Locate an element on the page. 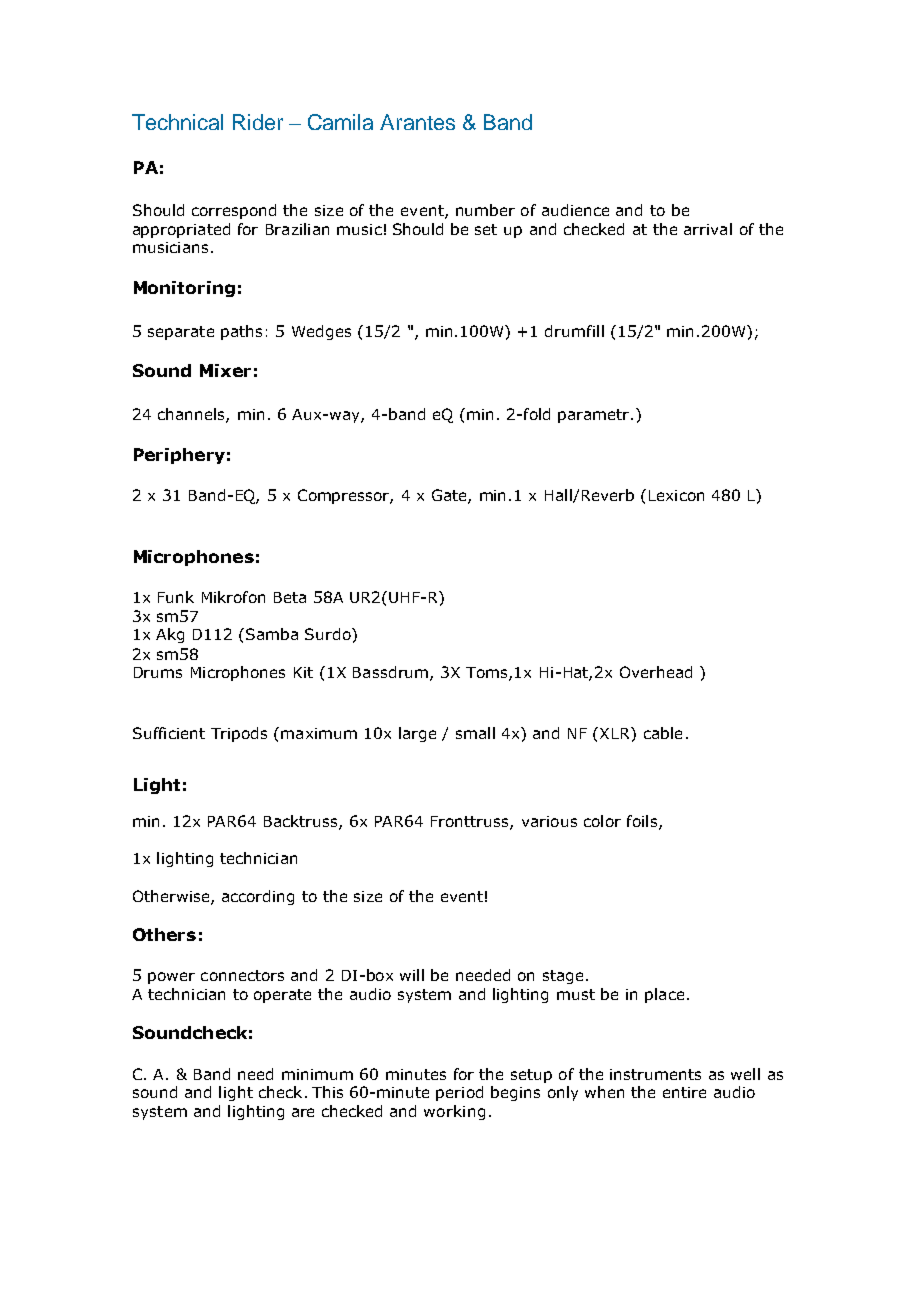 The image size is (924, 1308). Mixer is located at coordinates (225, 370).
